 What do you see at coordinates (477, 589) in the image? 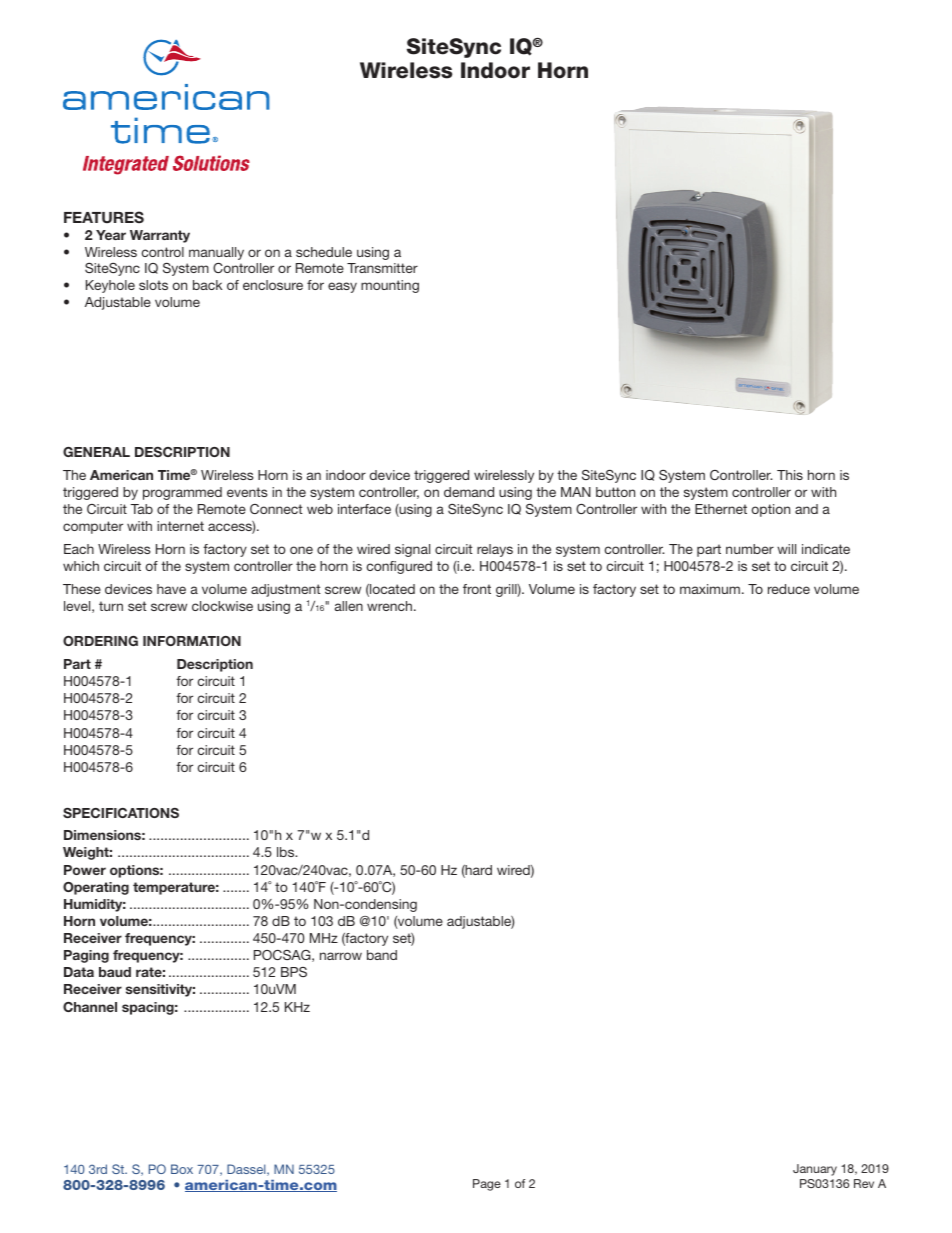
I see `front` at bounding box center [477, 589].
